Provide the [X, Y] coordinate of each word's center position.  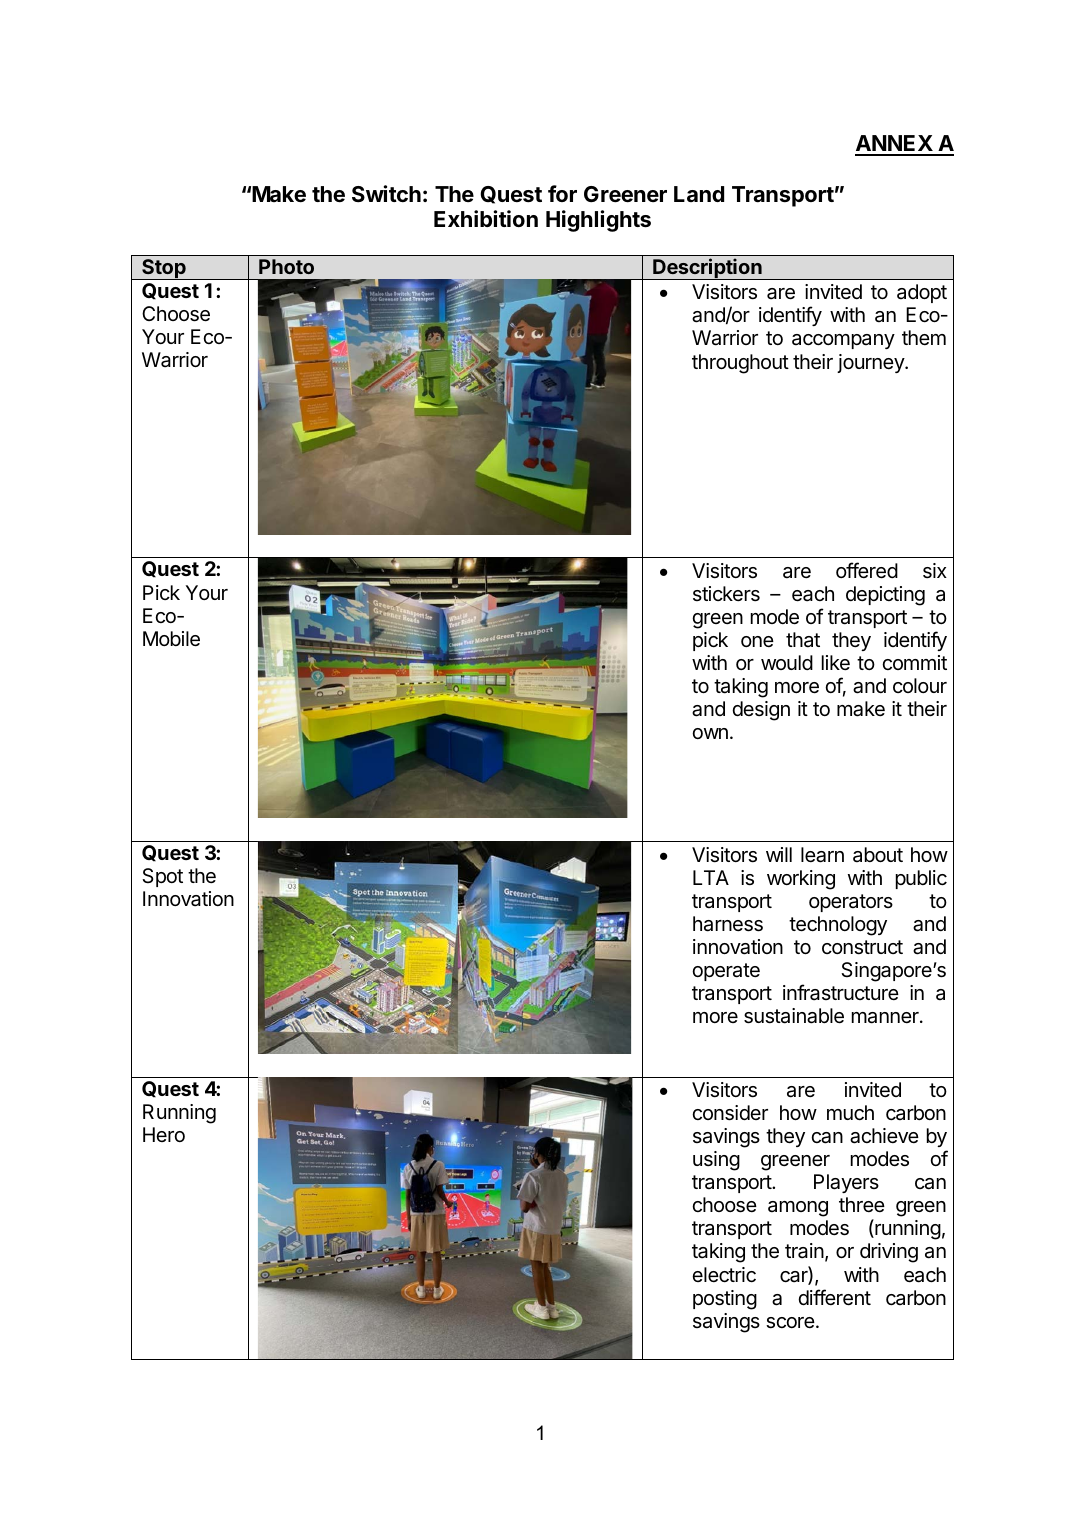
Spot [162, 877]
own [710, 733]
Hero [164, 1134]
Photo [286, 266]
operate [726, 972]
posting [725, 1300]
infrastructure [841, 992]
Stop [164, 269]
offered [867, 570]
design [761, 711]
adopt [922, 293]
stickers [726, 594]
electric [724, 1275]
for [562, 193]
